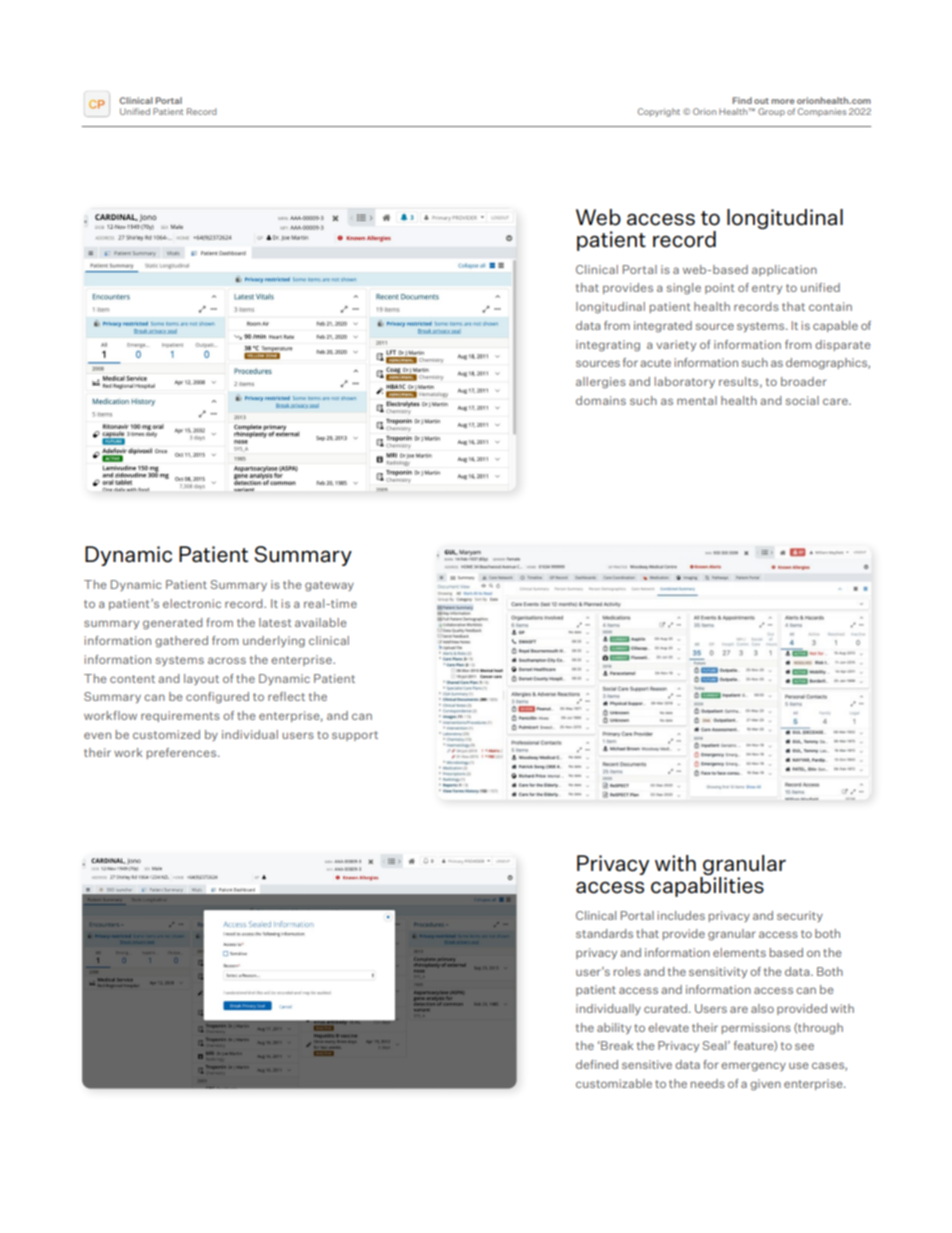  I want to click on preferences, so click(183, 753).
